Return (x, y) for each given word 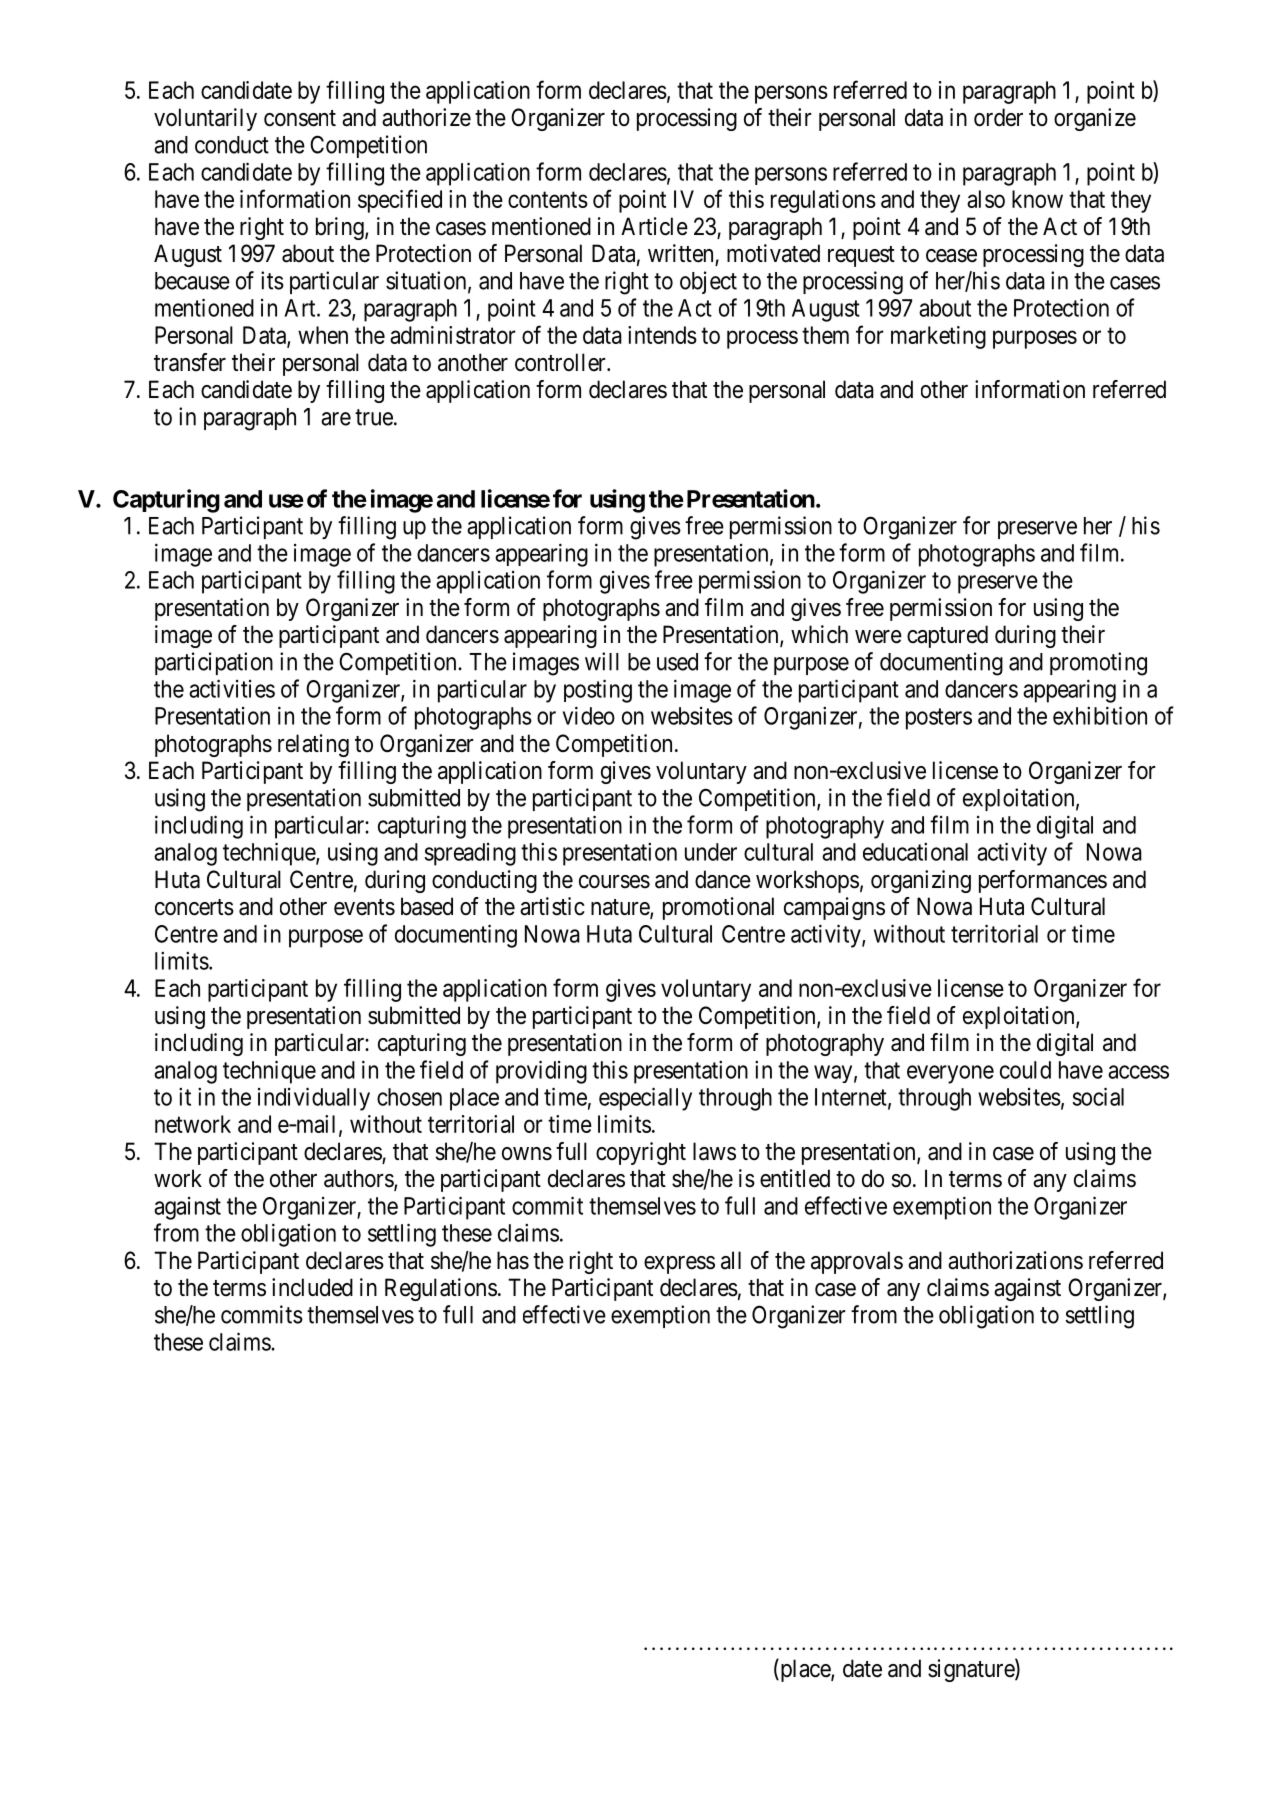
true (374, 417)
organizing (921, 881)
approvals (857, 1262)
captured (947, 636)
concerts (194, 907)
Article (654, 226)
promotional (718, 908)
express (679, 1265)
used (677, 662)
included (312, 1287)
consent (300, 118)
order (998, 117)
